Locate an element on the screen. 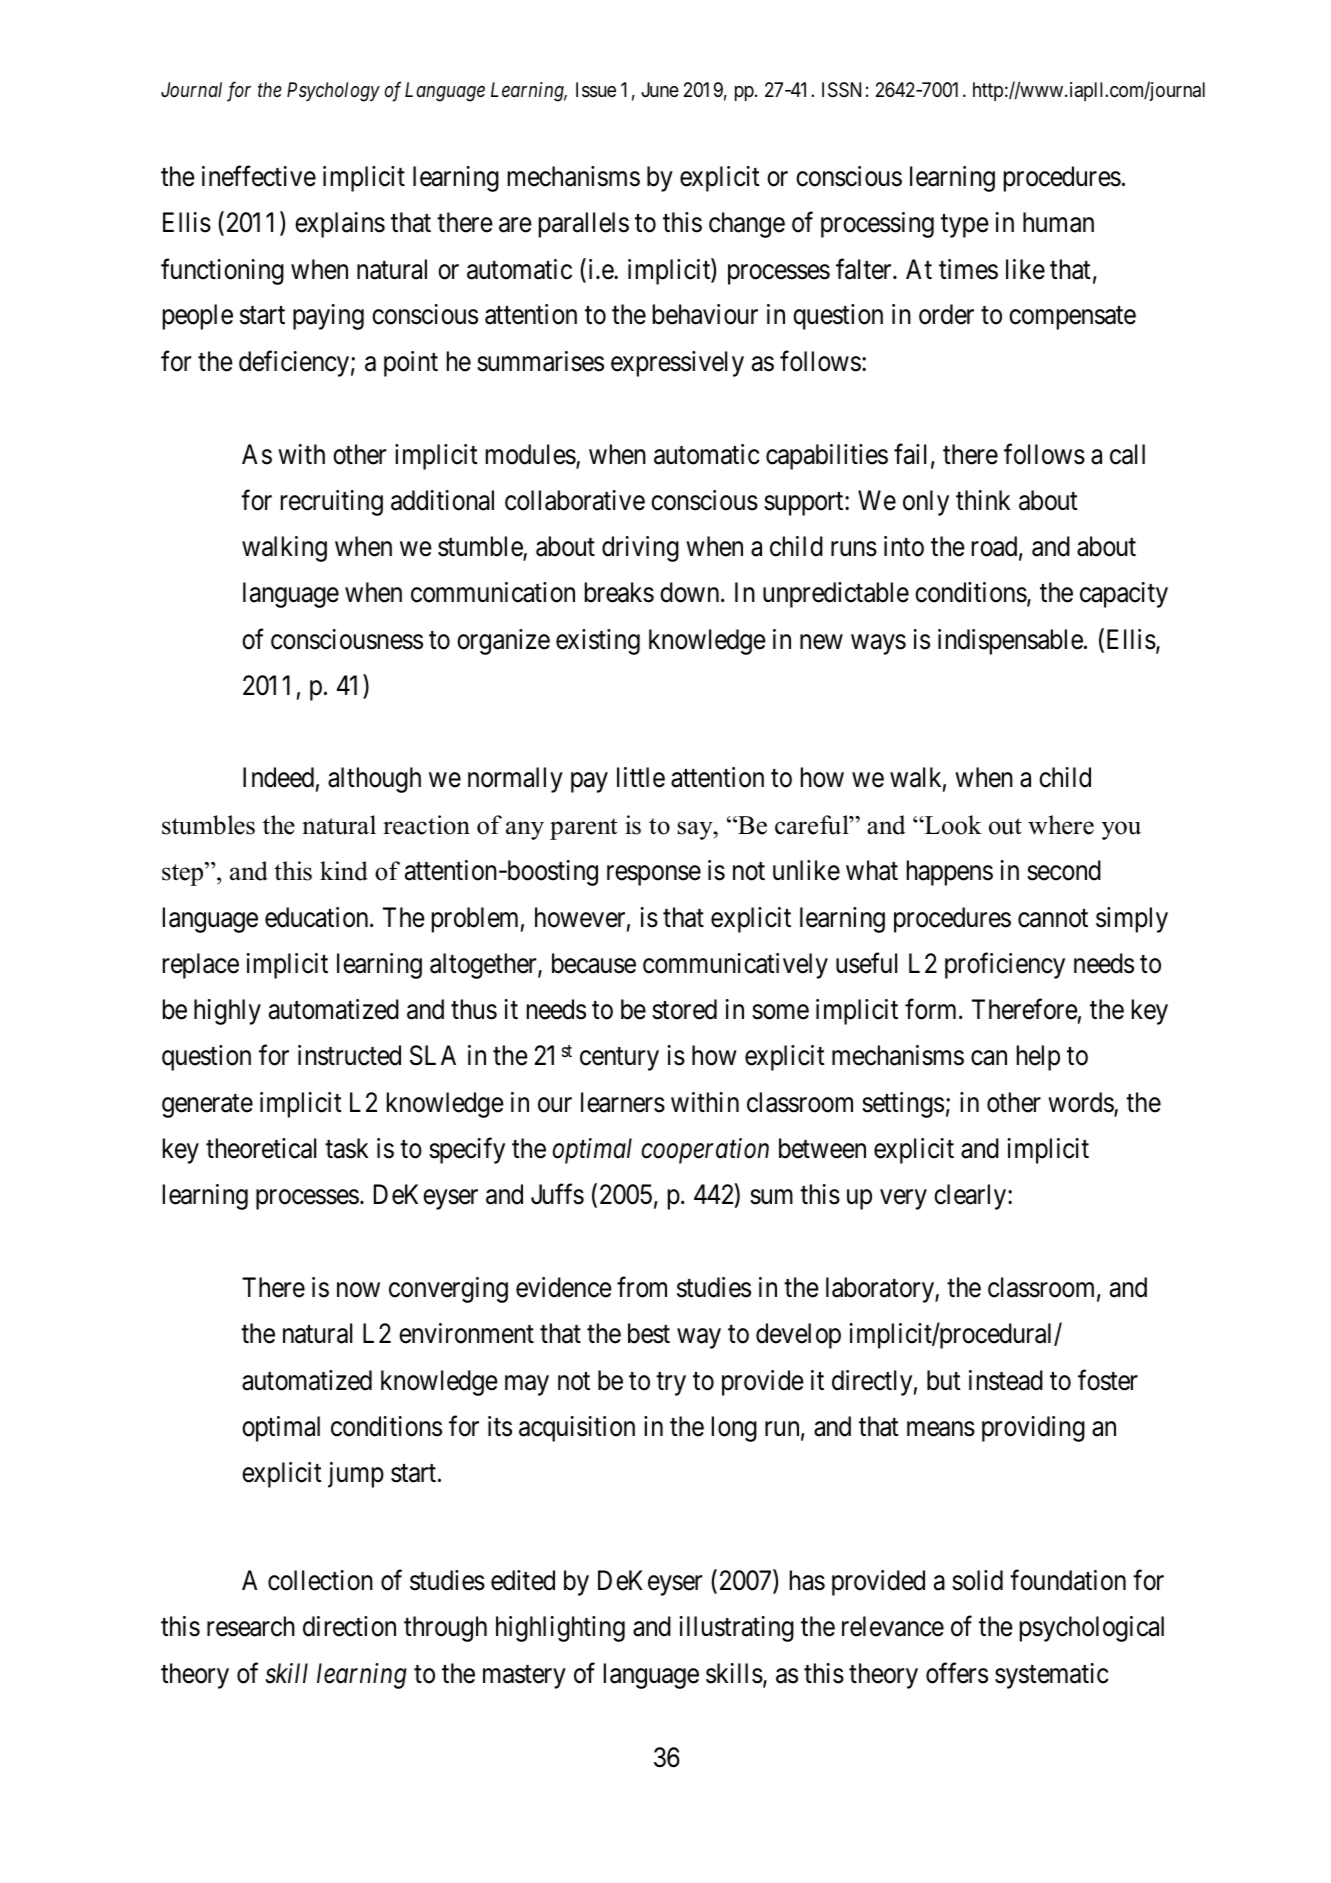 Image resolution: width=1331 pixels, height=1883 pixels. think is located at coordinates (983, 500).
